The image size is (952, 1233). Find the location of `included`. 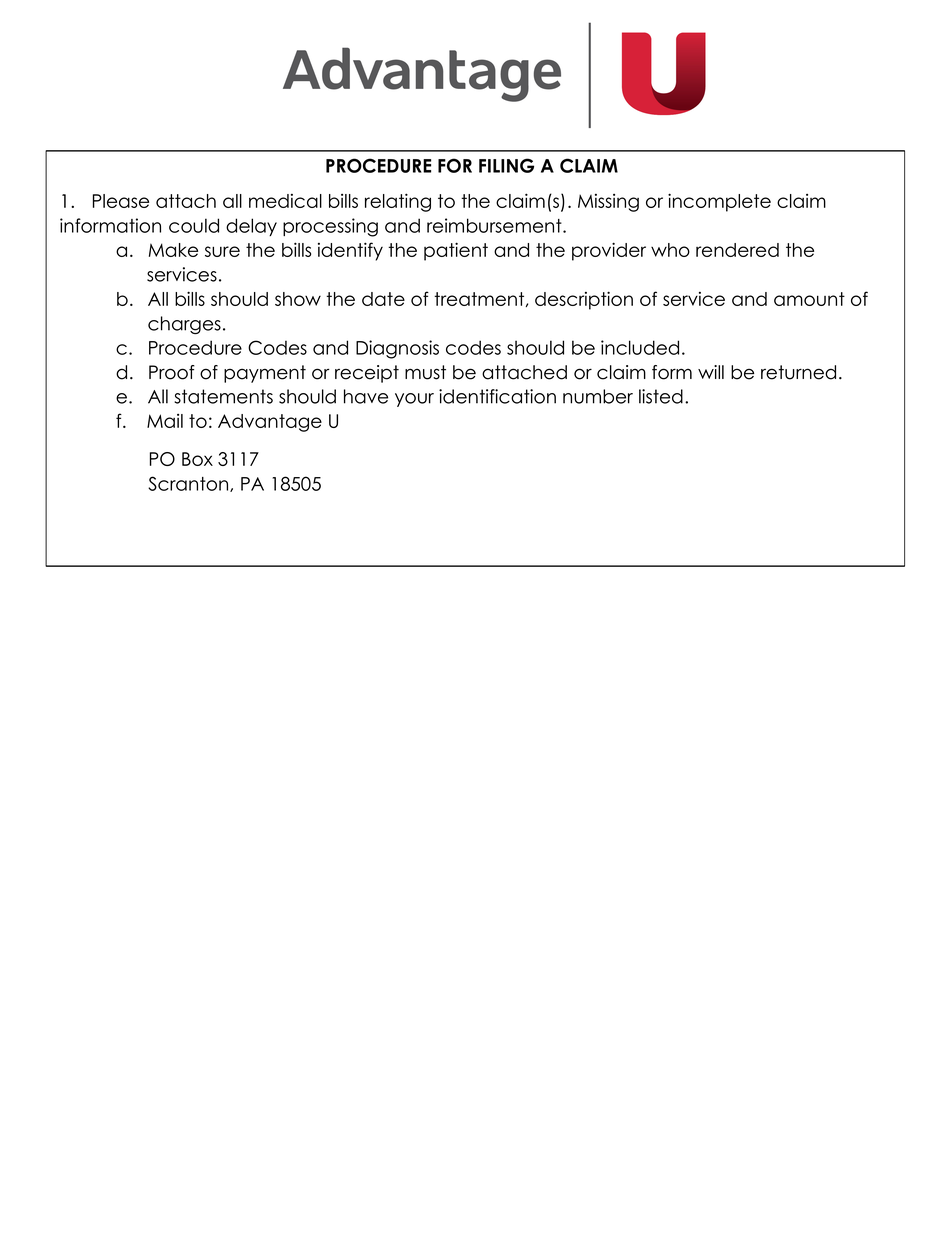

included is located at coordinates (640, 347).
